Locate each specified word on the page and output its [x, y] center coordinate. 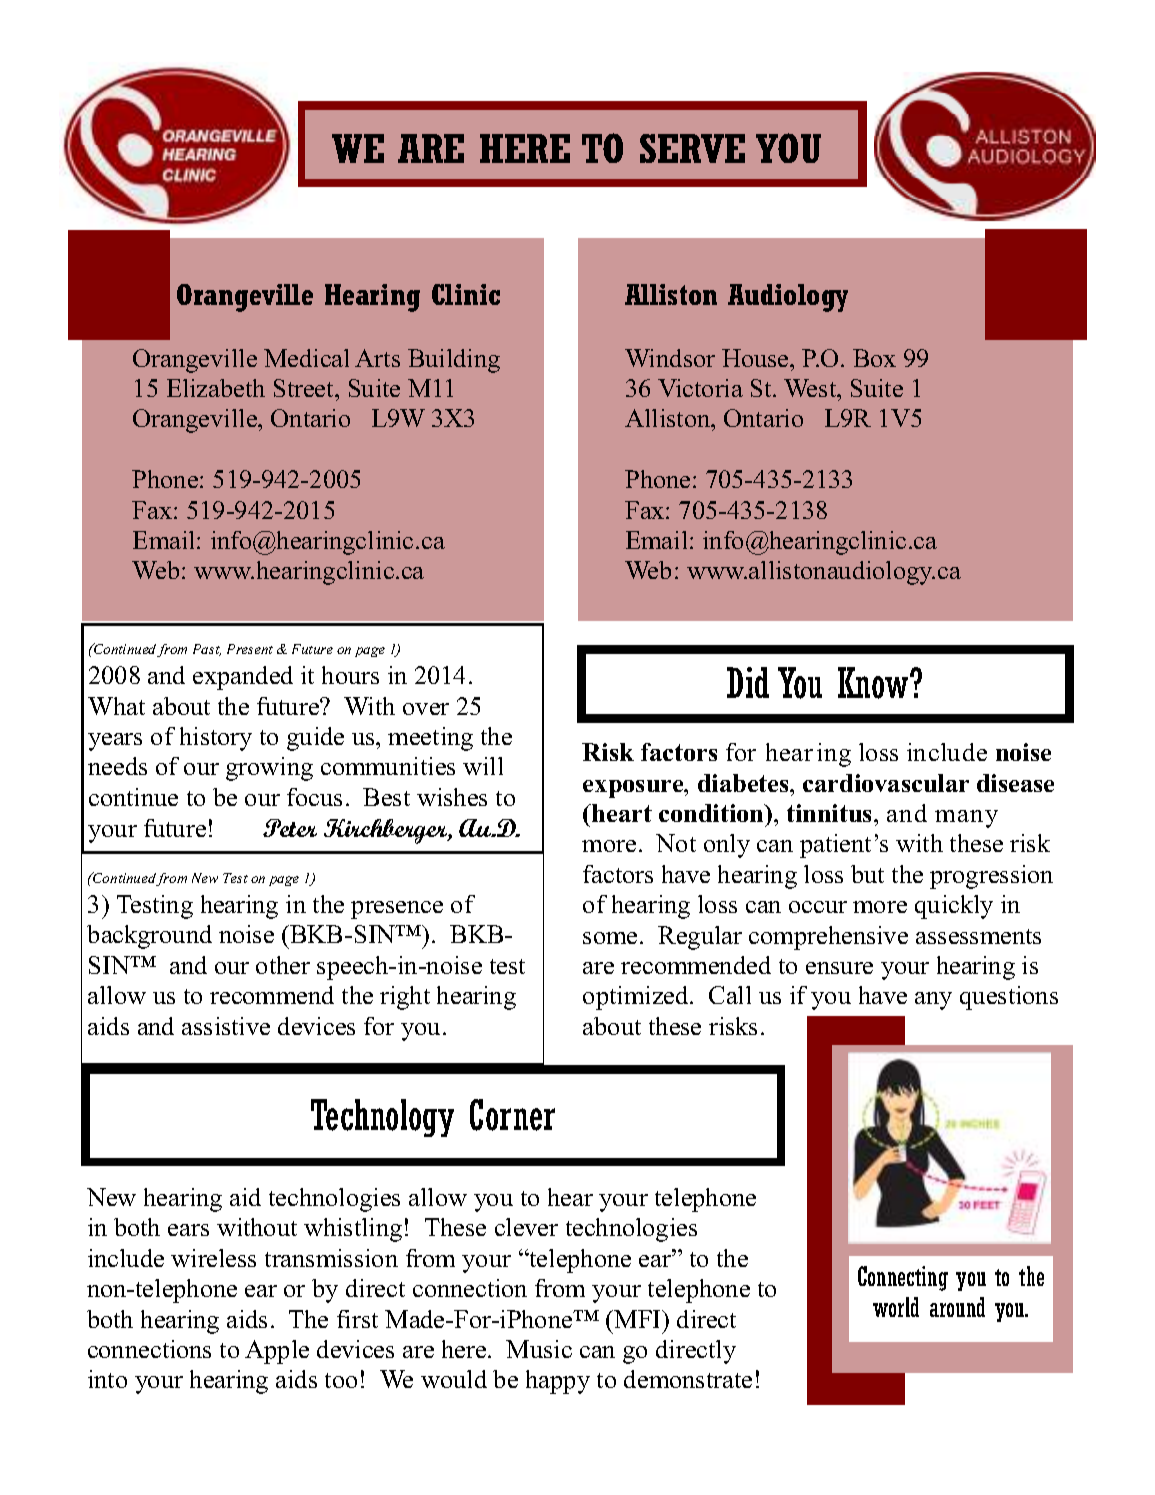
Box [874, 358]
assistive [226, 1026]
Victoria [700, 388]
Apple [277, 1352]
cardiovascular [886, 783]
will [483, 766]
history [216, 739]
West [811, 388]
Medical [306, 358]
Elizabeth [216, 388]
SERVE [692, 148]
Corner [512, 1115]
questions [1009, 998]
